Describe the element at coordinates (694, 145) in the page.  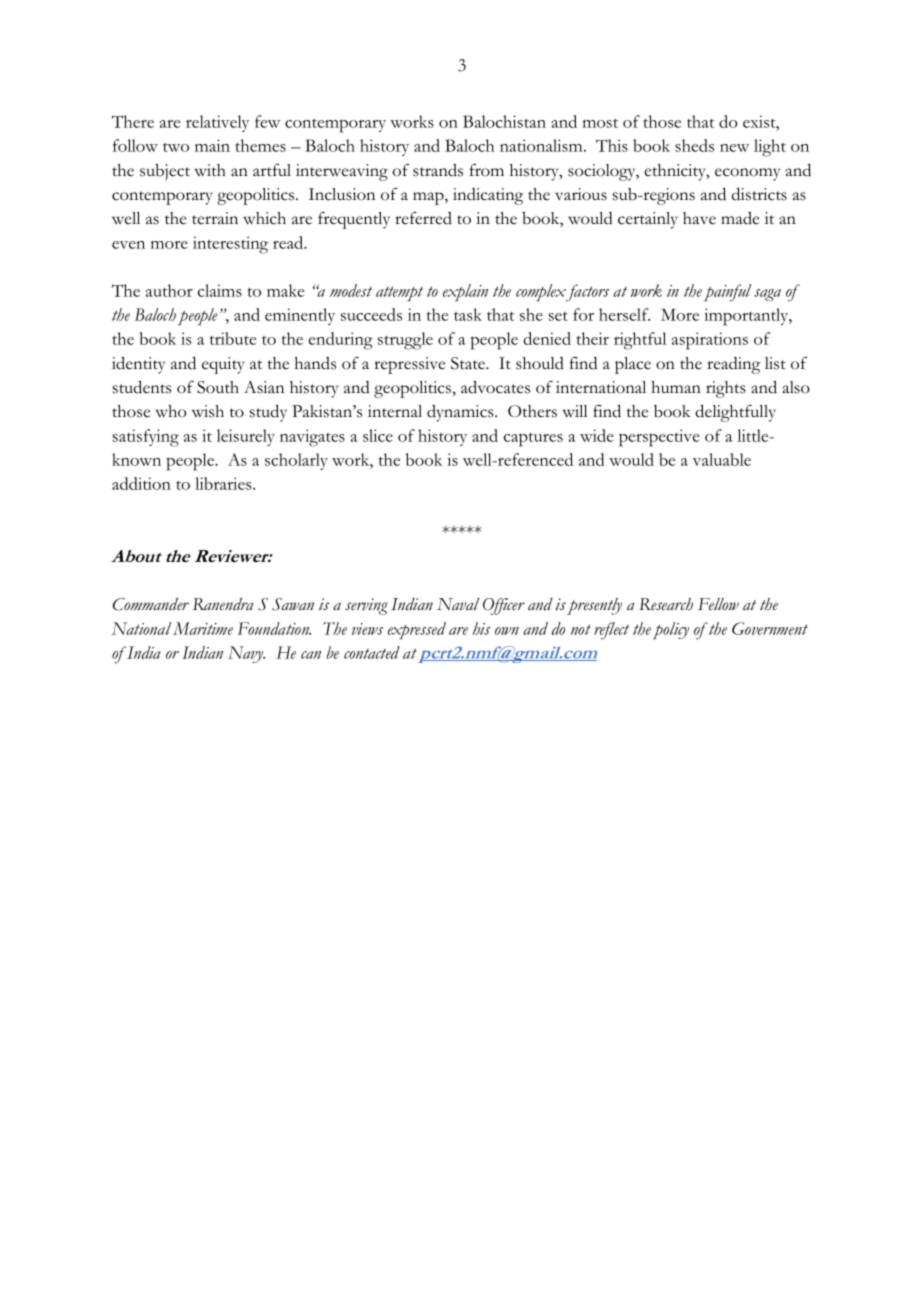
I see `sheds` at that location.
